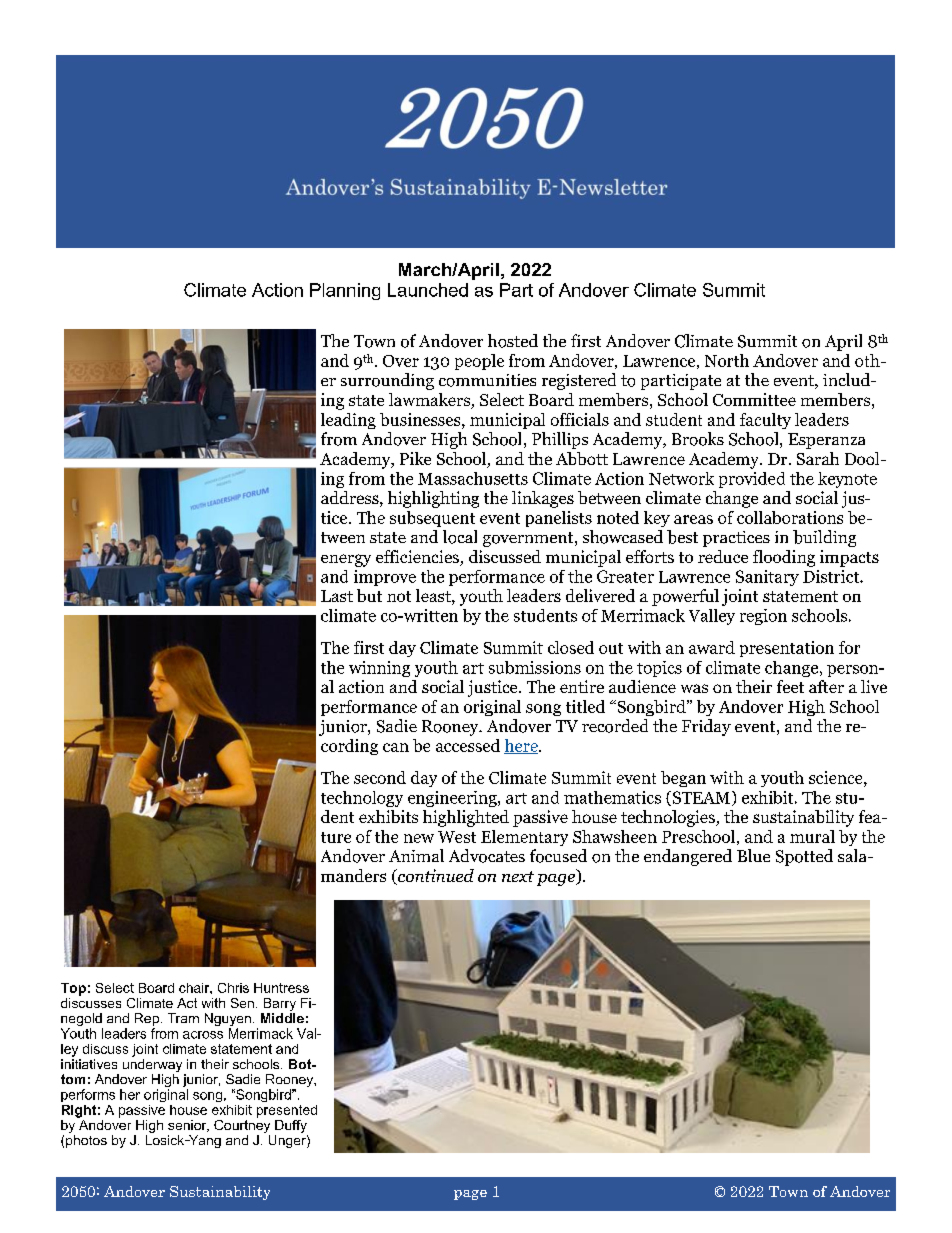  What do you see at coordinates (428, 290) in the page?
I see `Launched` at bounding box center [428, 290].
